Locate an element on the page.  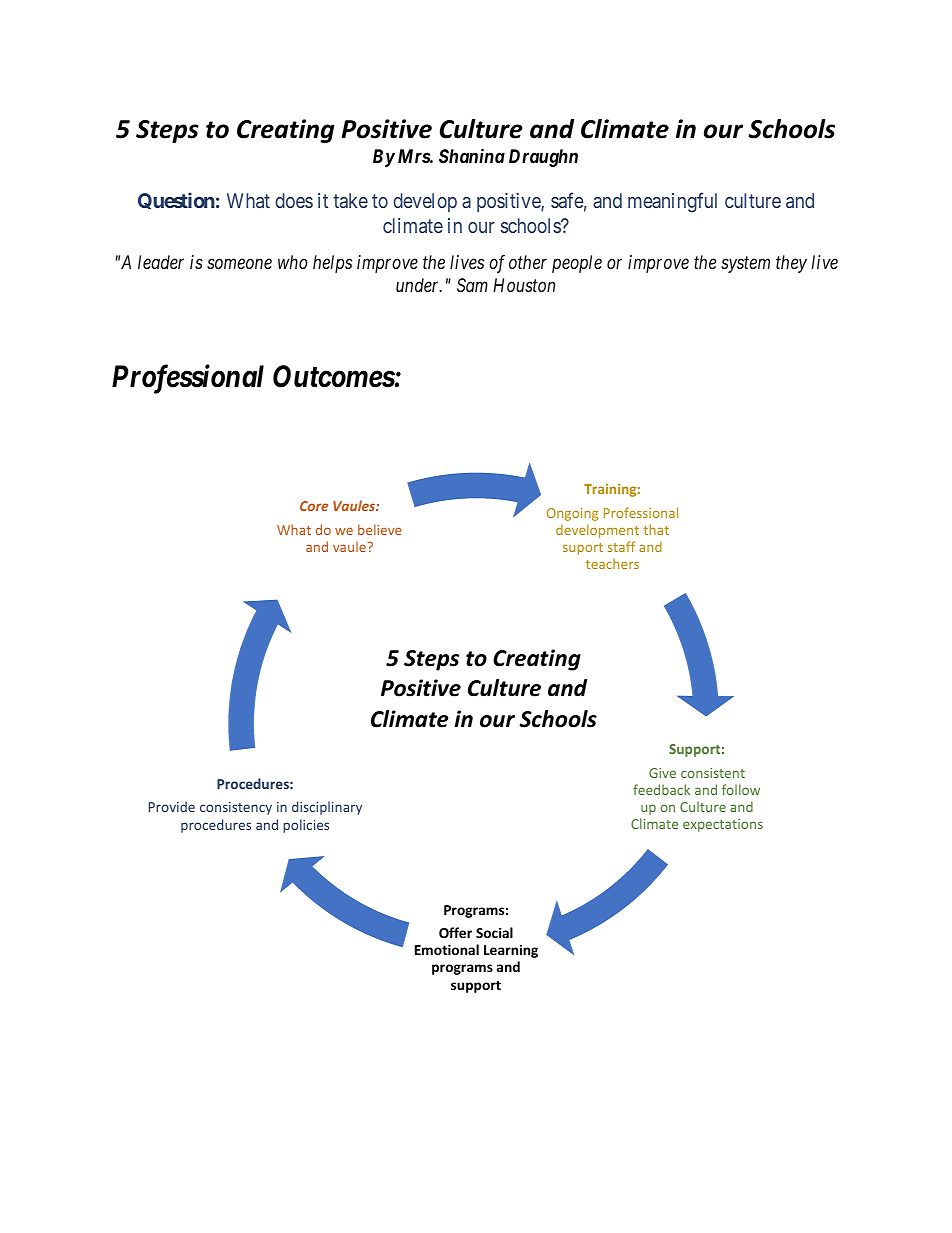
consistency is located at coordinates (236, 808).
